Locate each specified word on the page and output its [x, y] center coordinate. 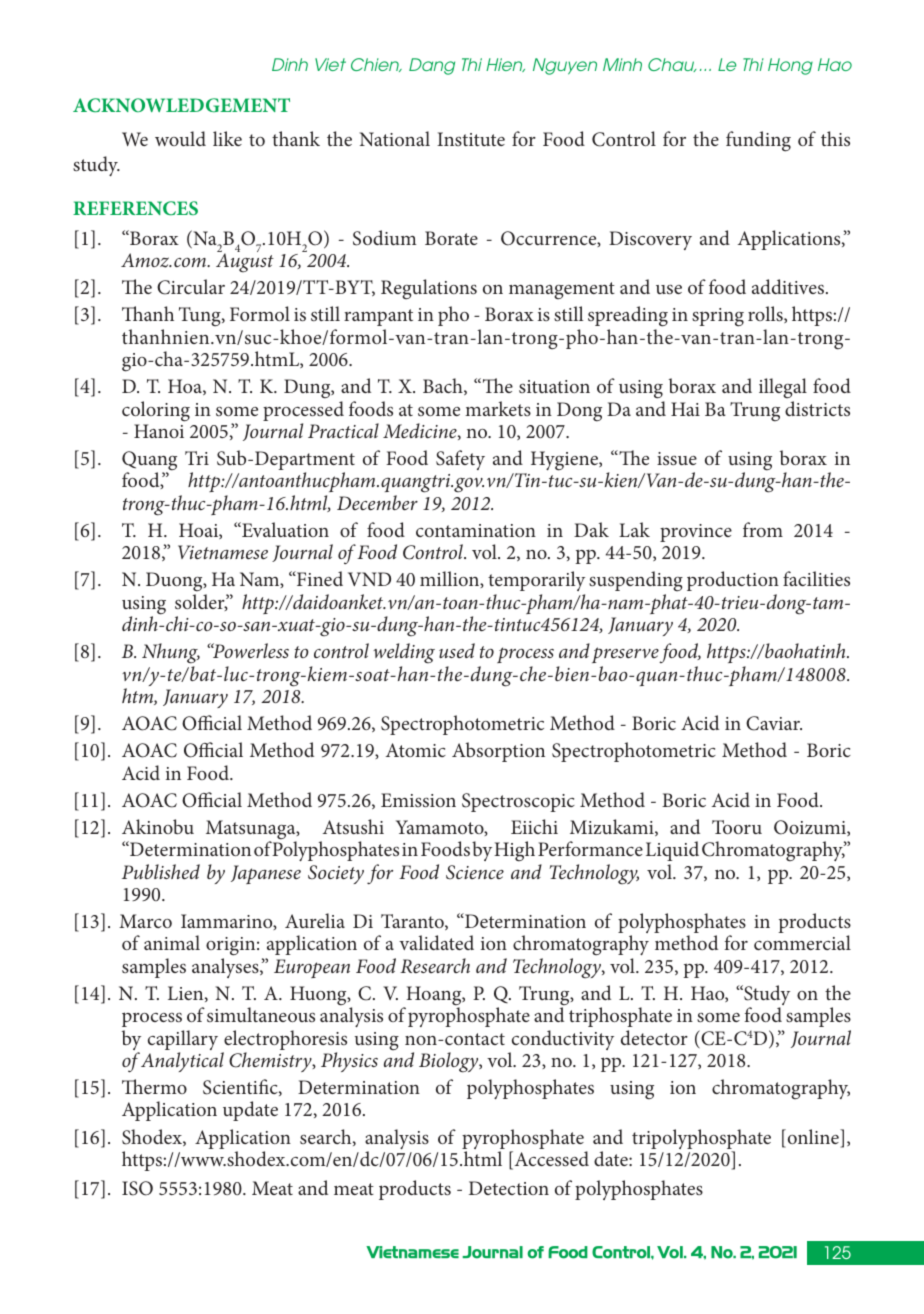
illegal [783, 390]
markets [498, 408]
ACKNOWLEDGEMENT [181, 105]
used [457, 650]
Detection [509, 1188]
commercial [802, 942]
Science [475, 872]
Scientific [241, 1087]
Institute [471, 139]
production [733, 581]
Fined [319, 578]
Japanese [266, 874]
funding [758, 141]
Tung [201, 316]
